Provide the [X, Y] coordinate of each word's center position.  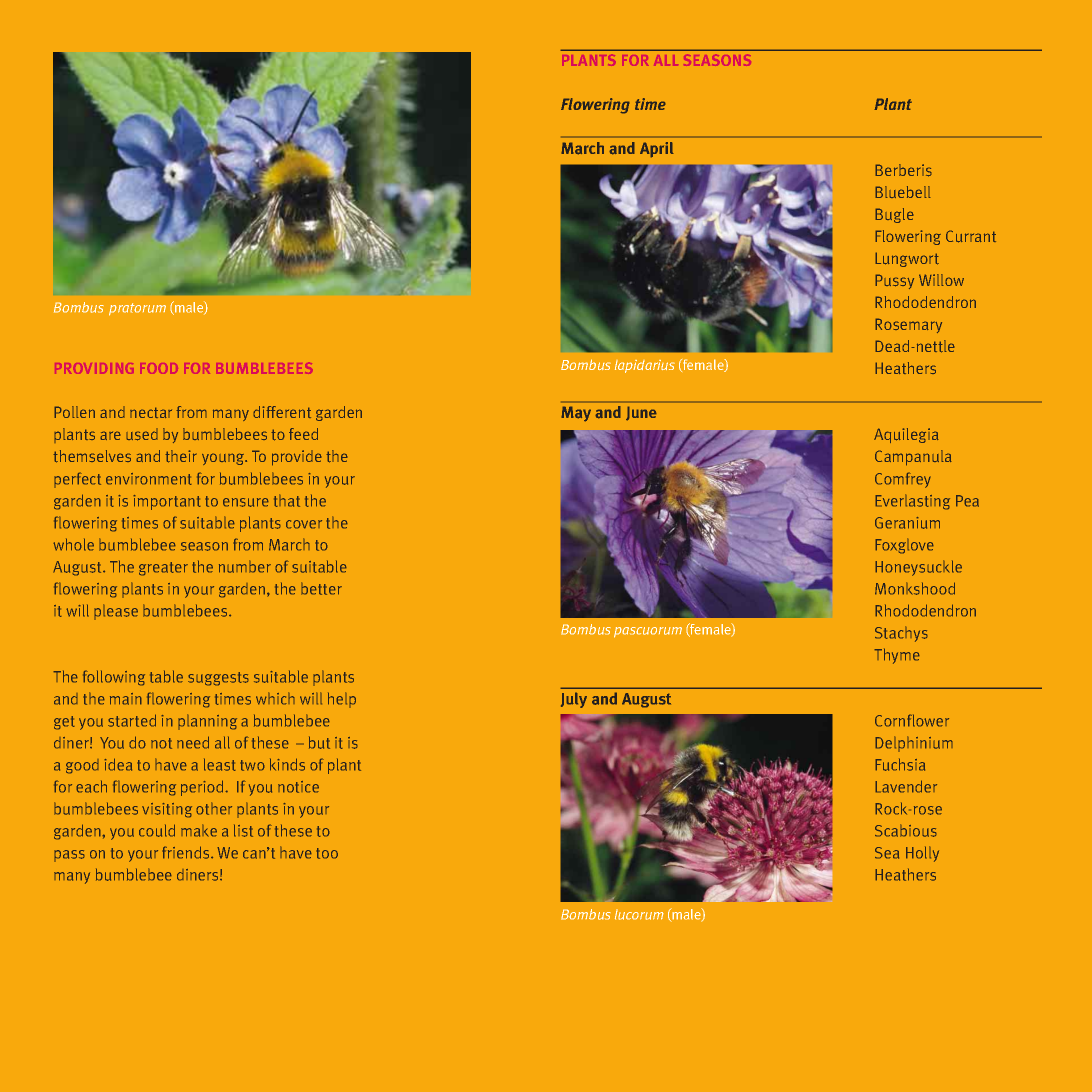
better [321, 588]
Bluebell [903, 192]
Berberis [903, 170]
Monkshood [915, 588]
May [576, 414]
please [116, 612]
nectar [151, 412]
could [157, 830]
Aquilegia [906, 435]
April [657, 150]
